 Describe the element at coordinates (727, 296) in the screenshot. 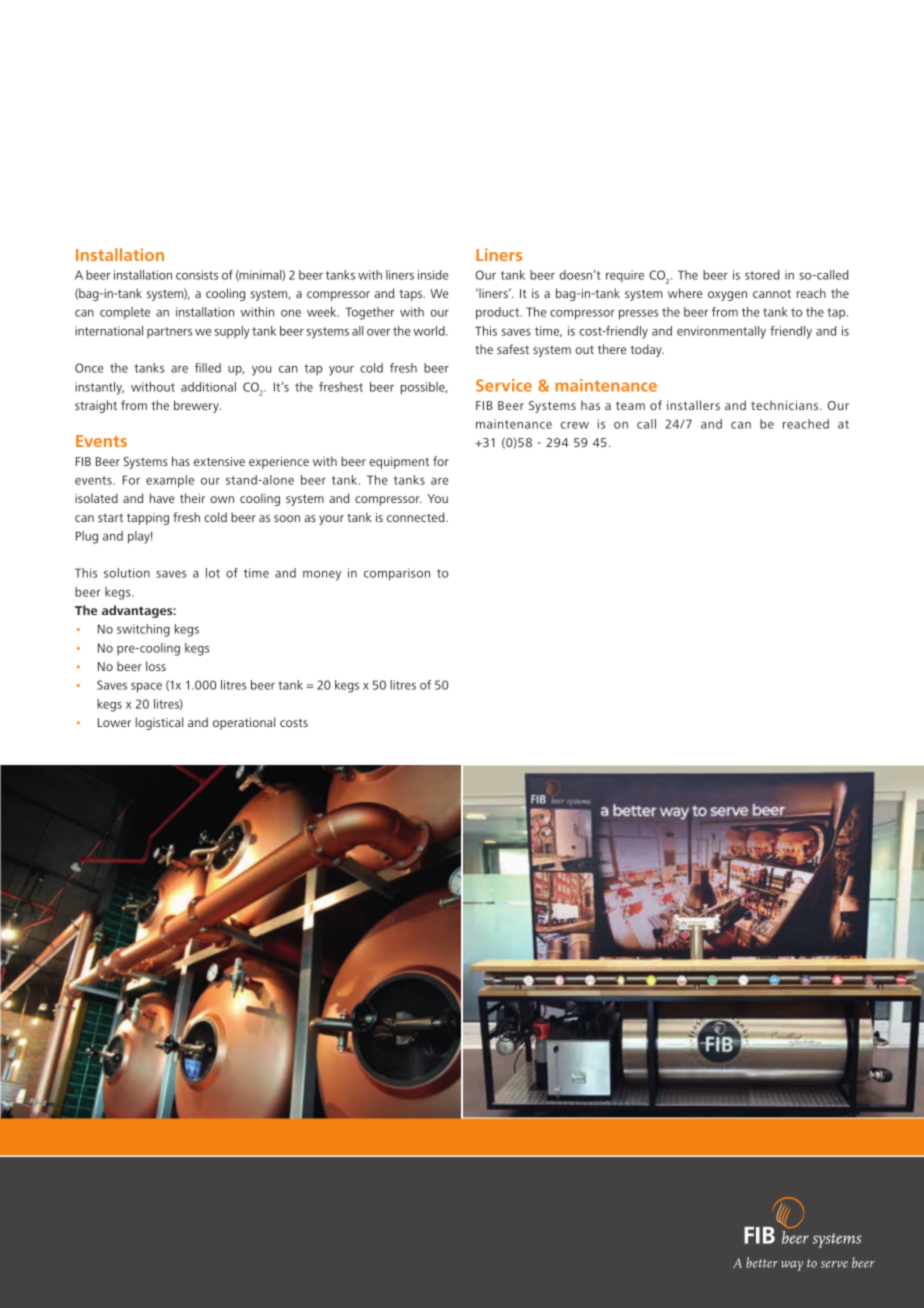

I see `oxygen` at that location.
